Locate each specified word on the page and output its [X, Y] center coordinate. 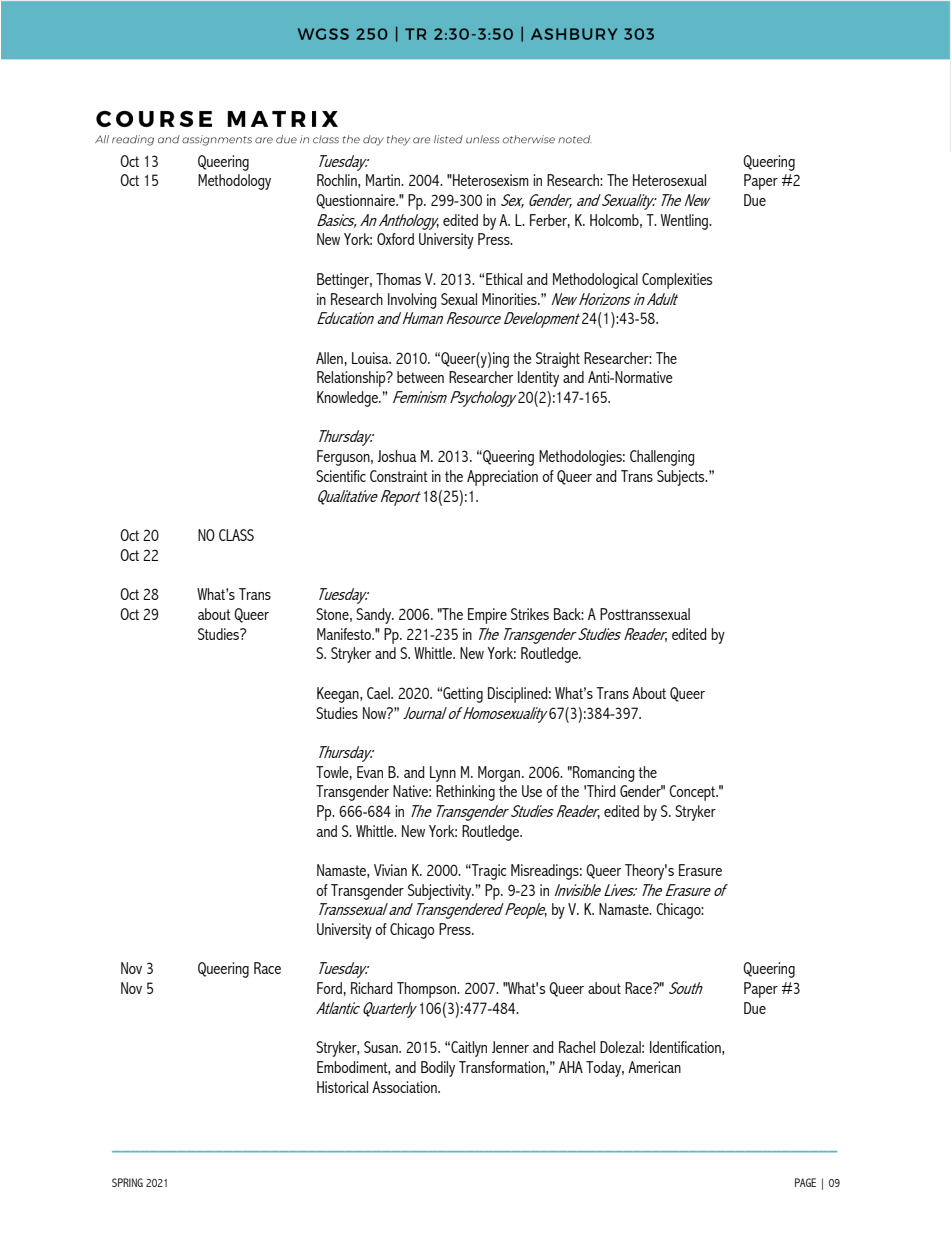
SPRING [127, 1182]
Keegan [339, 695]
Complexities [677, 281]
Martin [384, 180]
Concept [693, 793]
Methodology [234, 182]
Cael [379, 693]
